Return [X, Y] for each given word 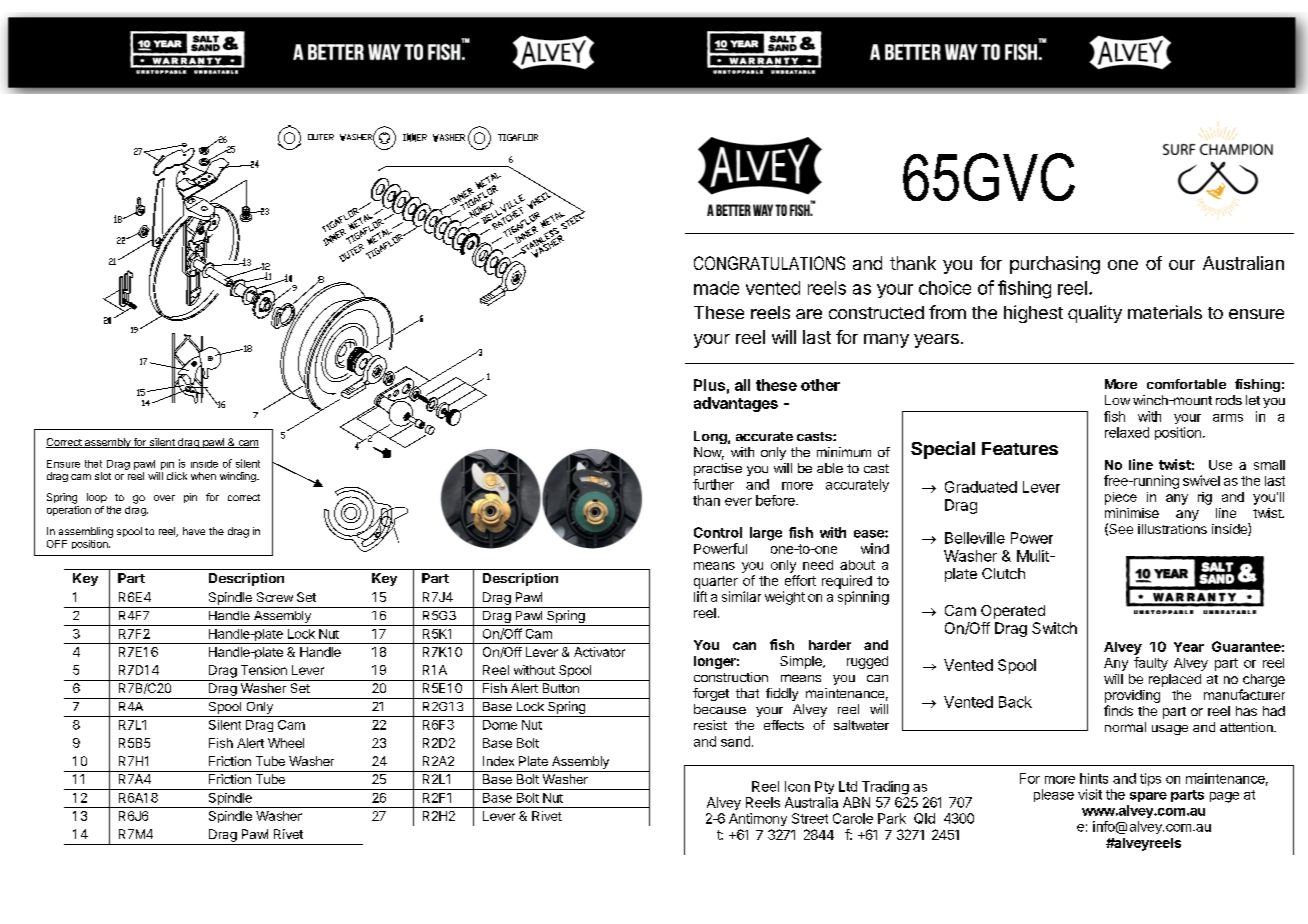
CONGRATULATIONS [769, 263]
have [194, 531]
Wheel [286, 743]
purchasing [1055, 265]
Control [718, 532]
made [716, 288]
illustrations [1172, 529]
